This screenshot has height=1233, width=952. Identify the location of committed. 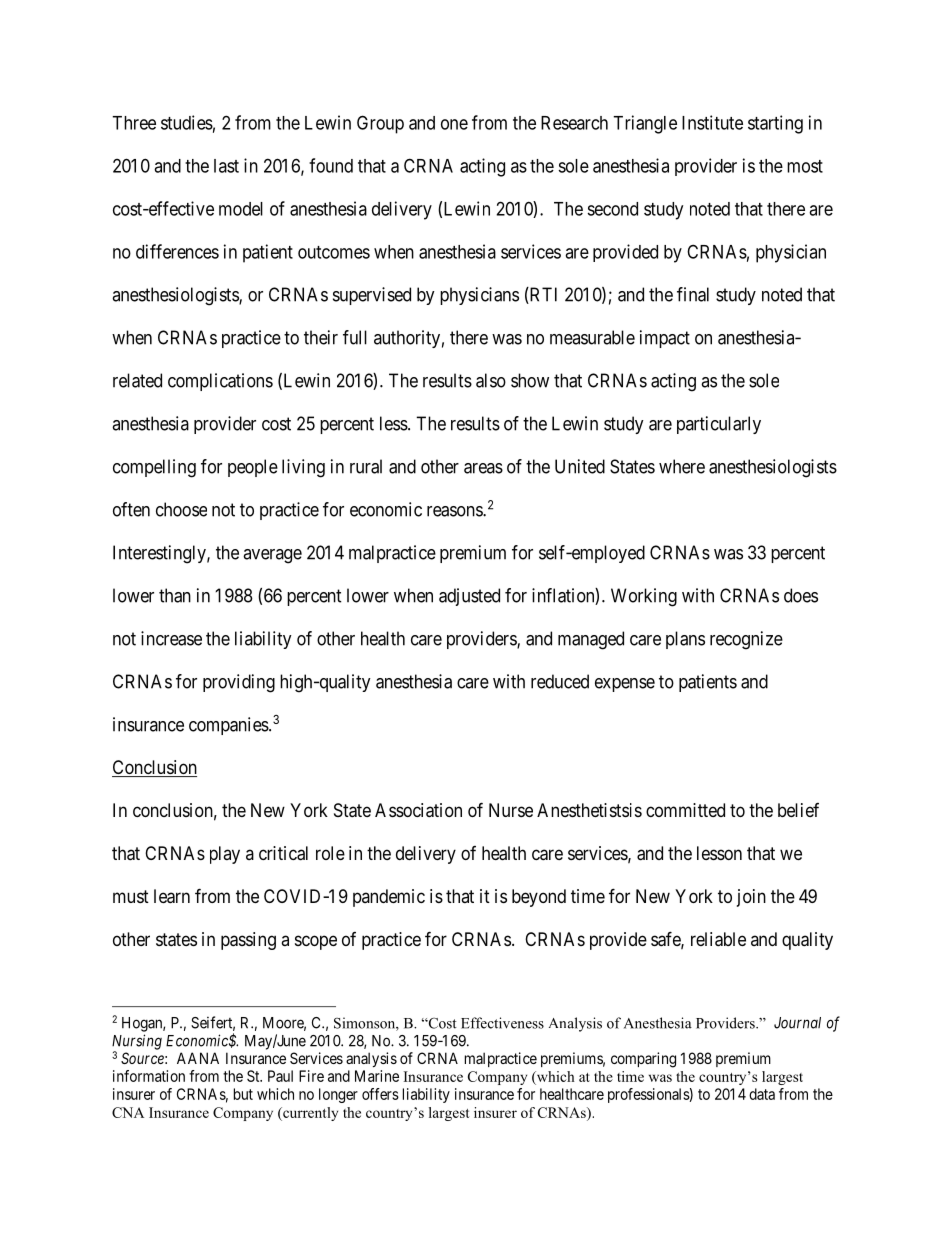
(685, 810).
